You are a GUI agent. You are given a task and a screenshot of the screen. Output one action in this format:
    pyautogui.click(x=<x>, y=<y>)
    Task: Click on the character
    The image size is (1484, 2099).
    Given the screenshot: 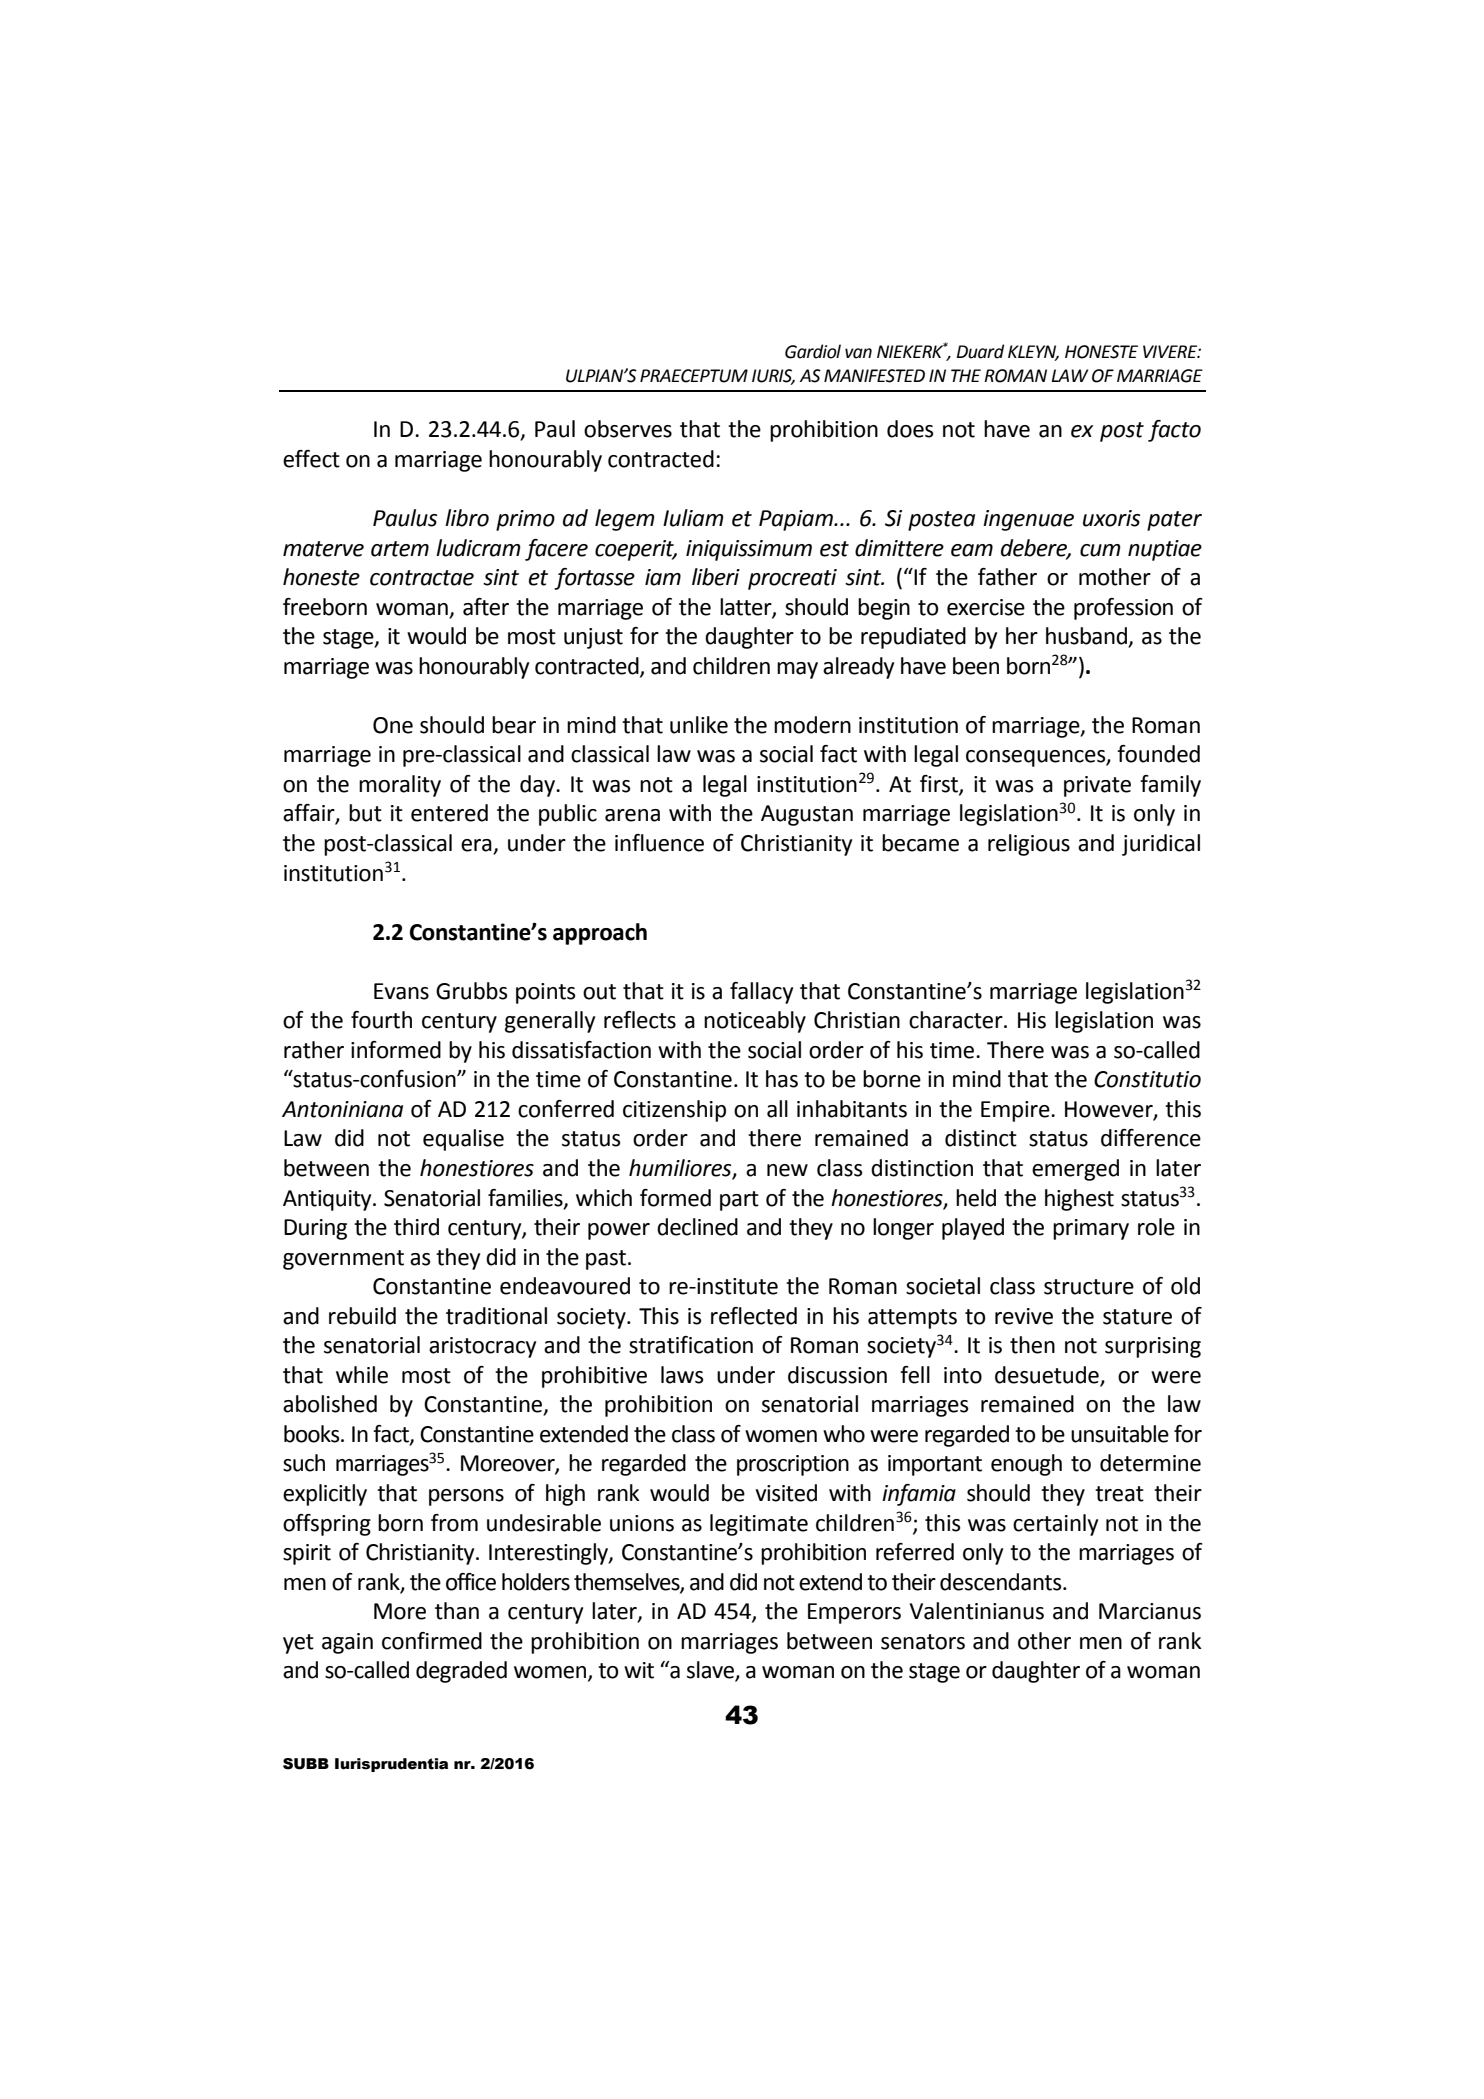 What is the action you would take?
    pyautogui.click(x=957, y=1020)
